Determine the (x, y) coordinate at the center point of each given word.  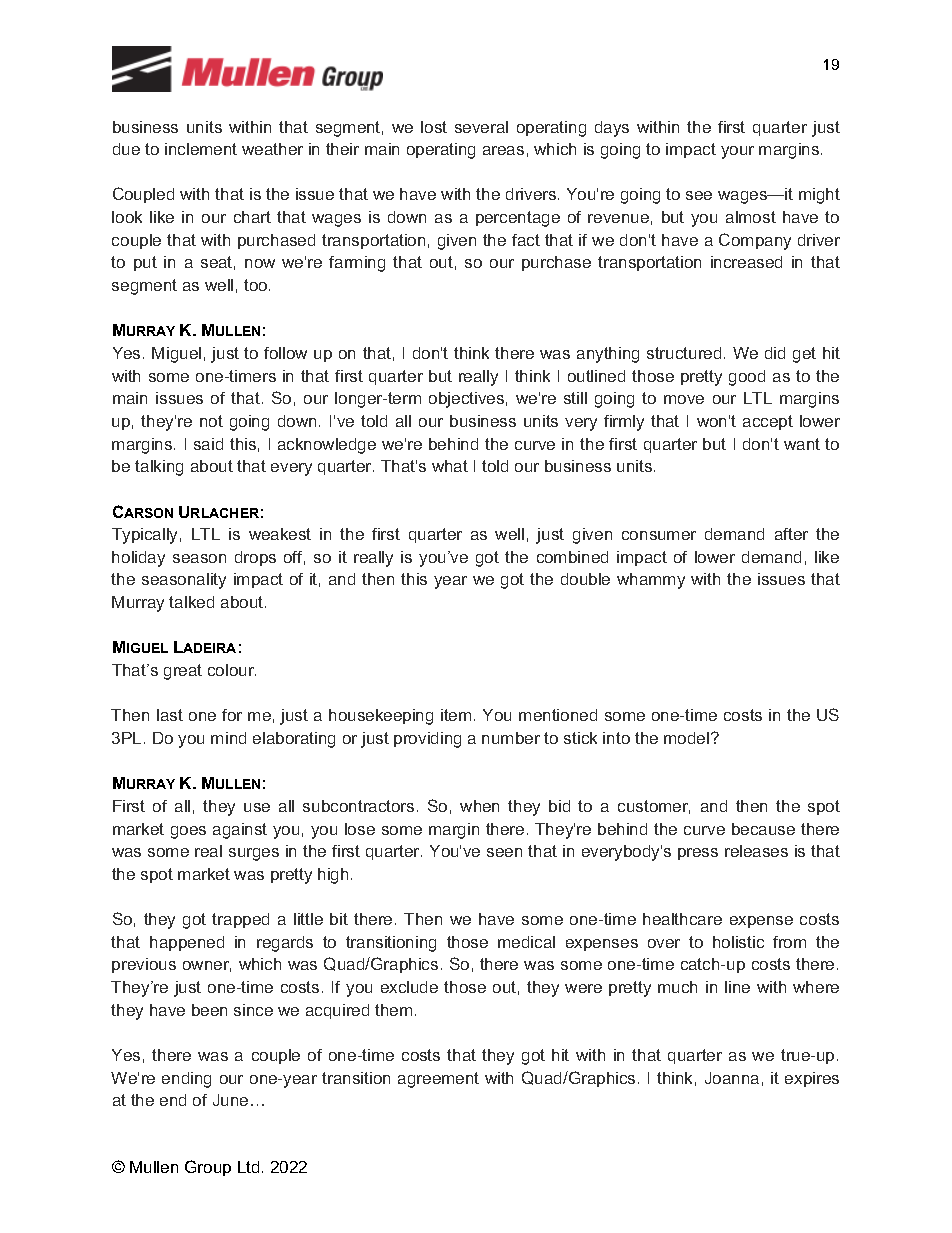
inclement (201, 149)
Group (208, 1168)
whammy (651, 581)
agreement (438, 1080)
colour (232, 670)
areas (503, 150)
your (737, 152)
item (456, 715)
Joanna (732, 1078)
